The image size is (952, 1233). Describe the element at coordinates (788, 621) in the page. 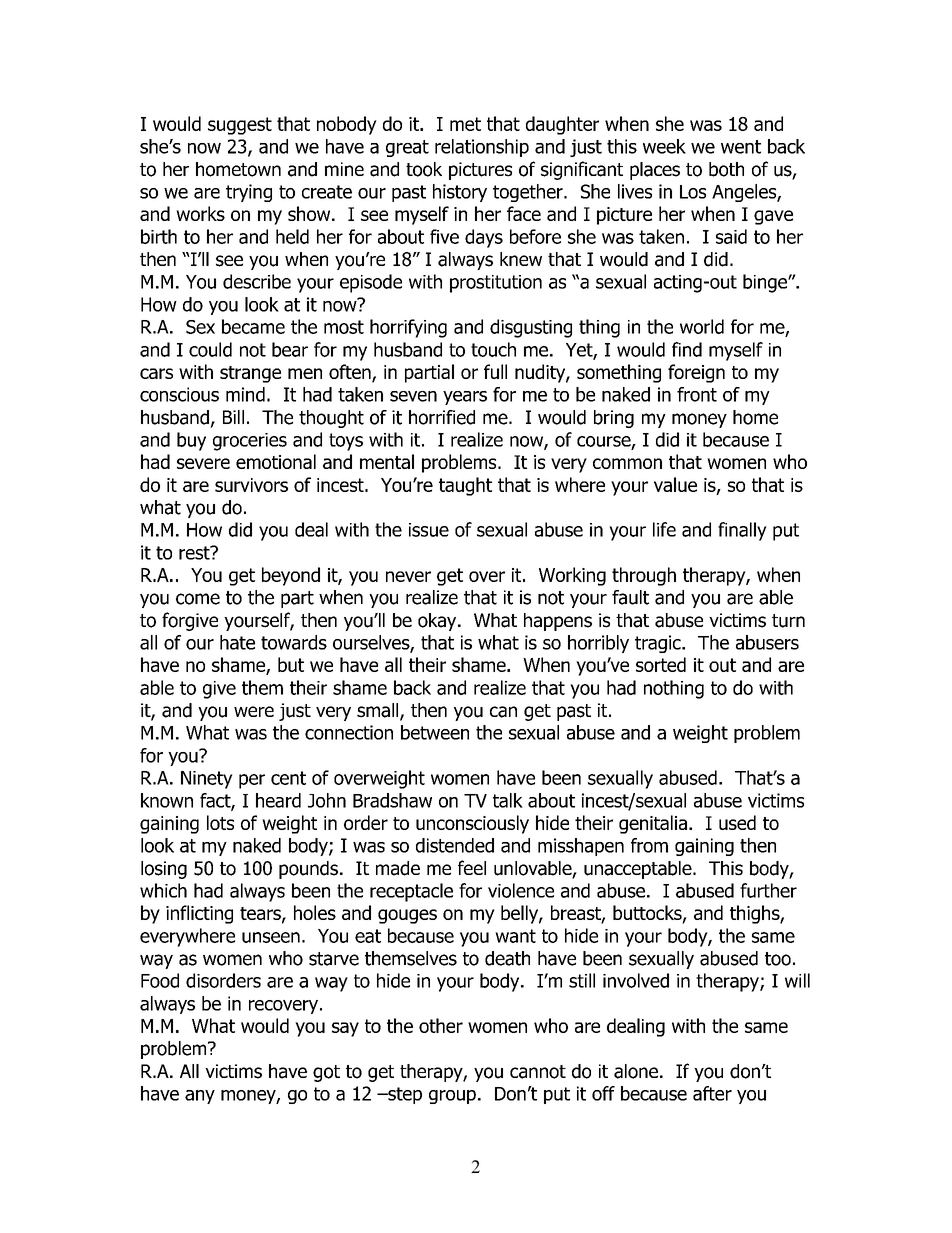

I see `turn` at that location.
